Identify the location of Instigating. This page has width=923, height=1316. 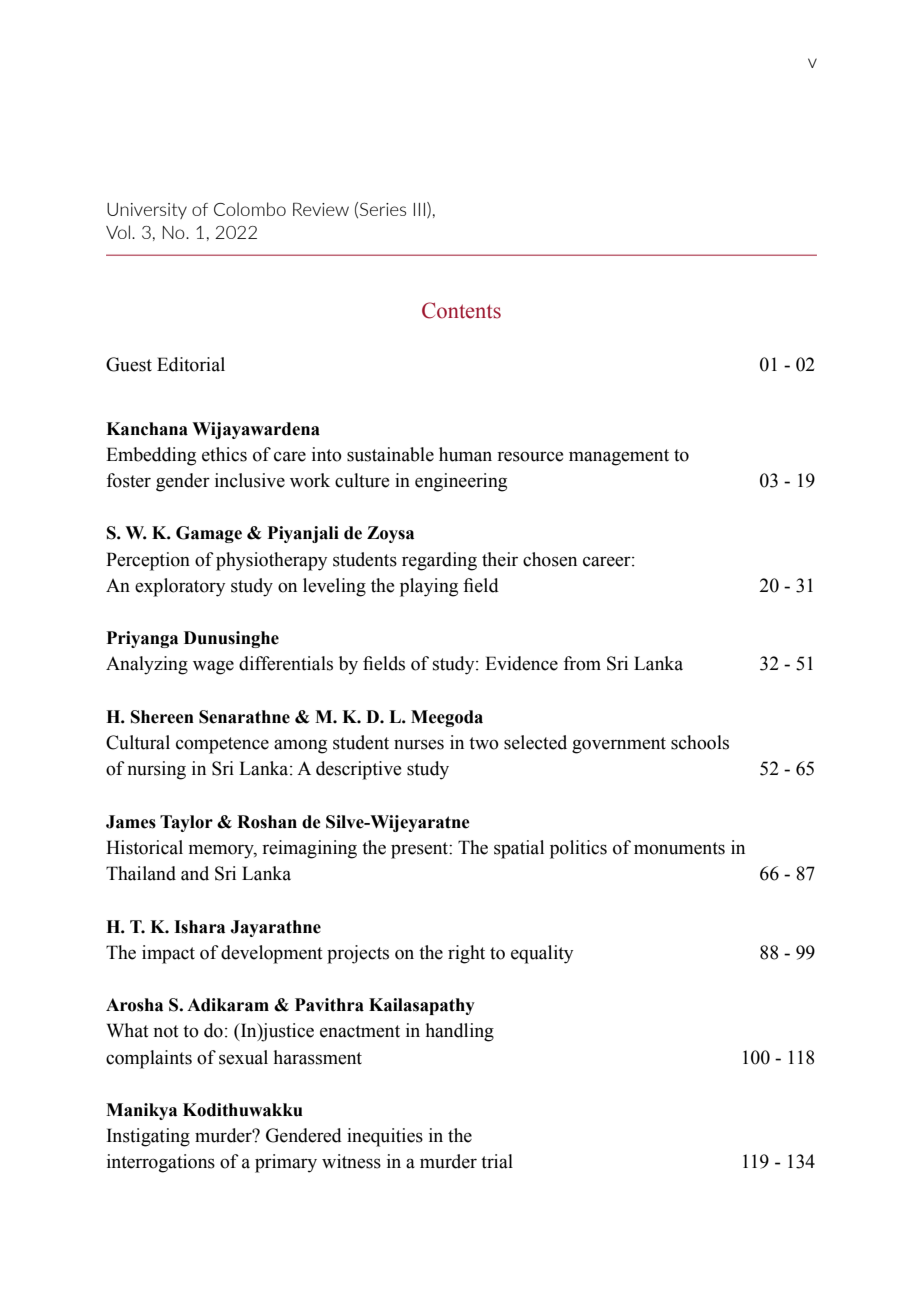
(148, 1137).
